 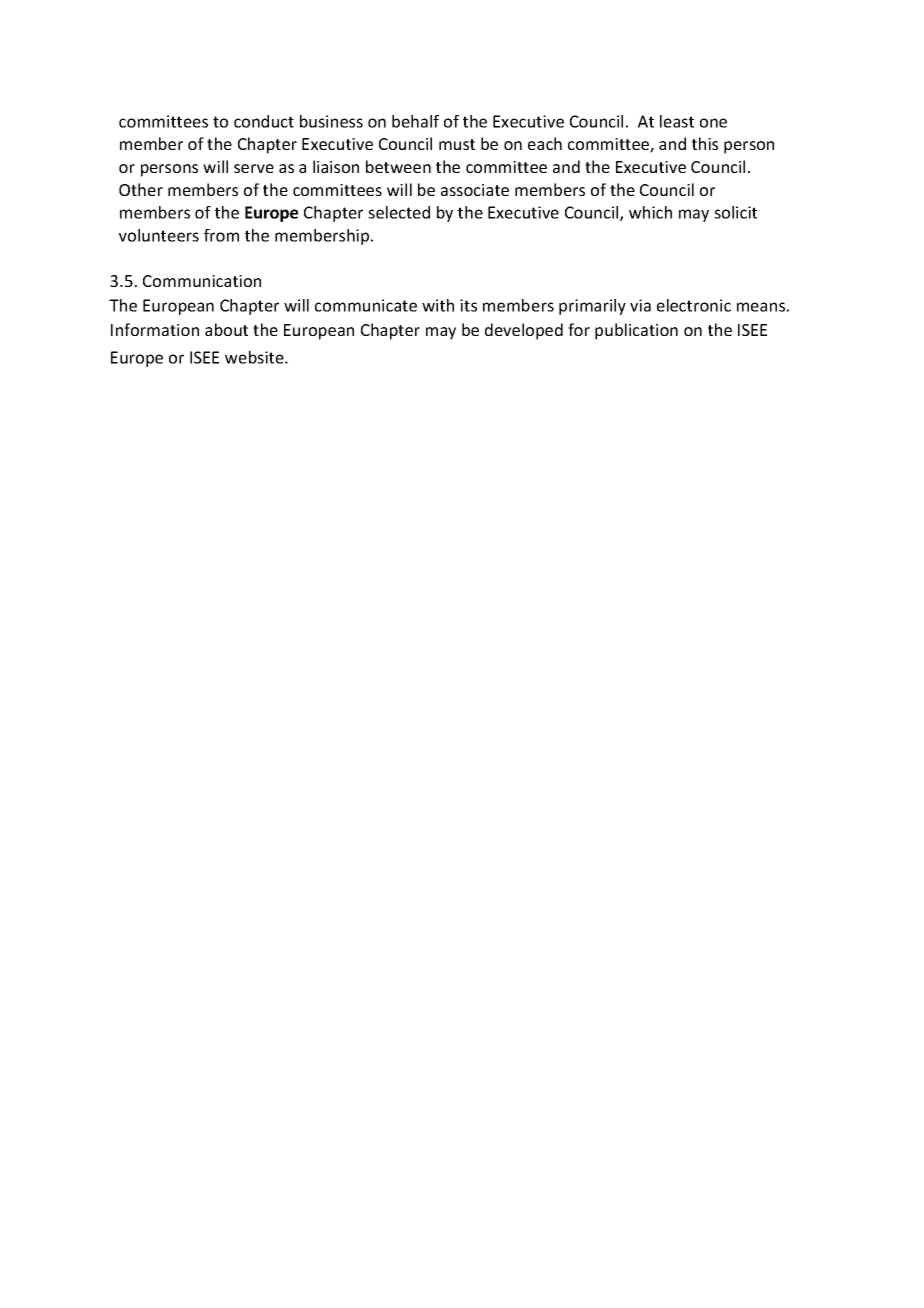 What do you see at coordinates (254, 168) in the document?
I see `serve` at bounding box center [254, 168].
